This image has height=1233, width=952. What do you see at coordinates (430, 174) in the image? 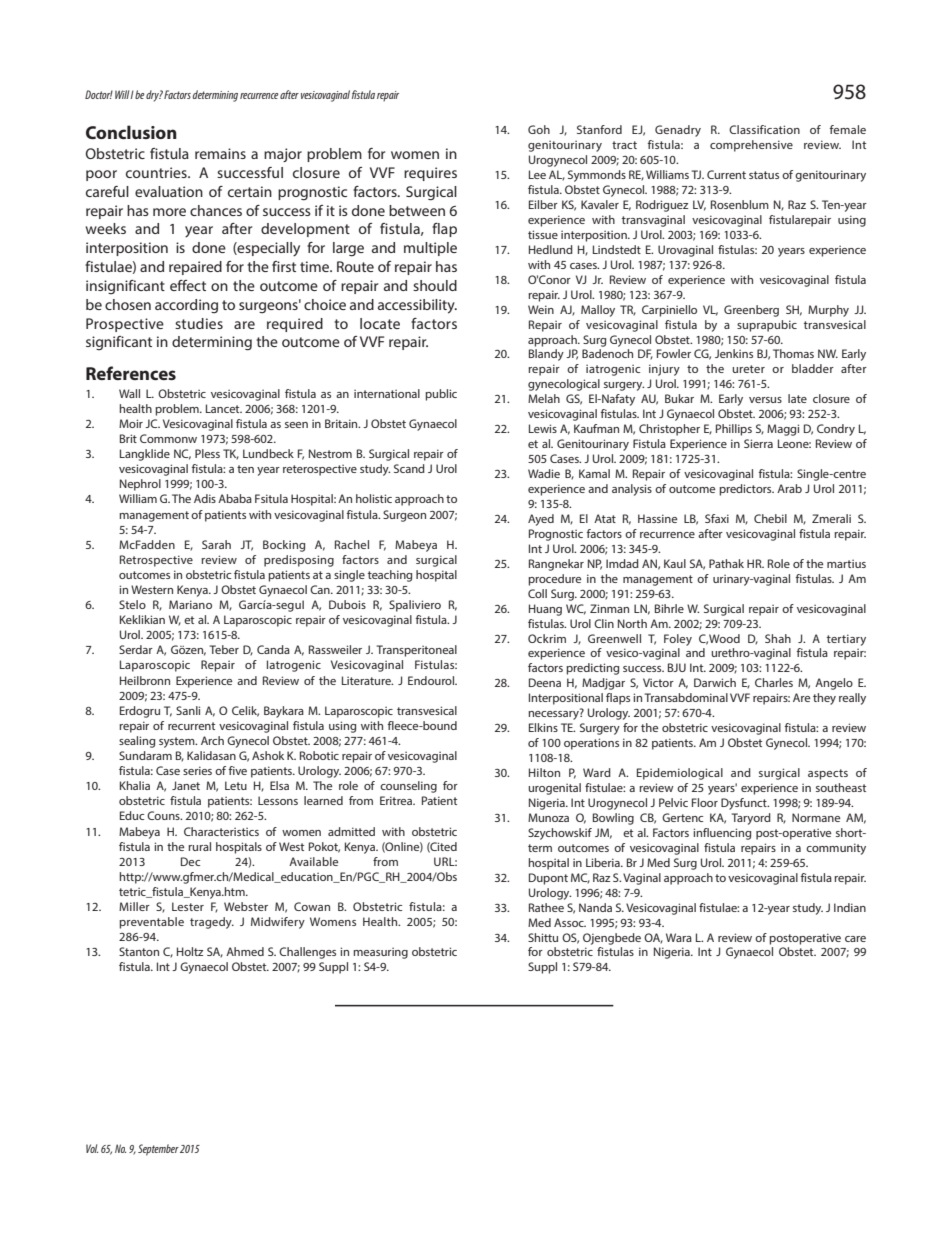
I see `requires` at bounding box center [430, 174].
